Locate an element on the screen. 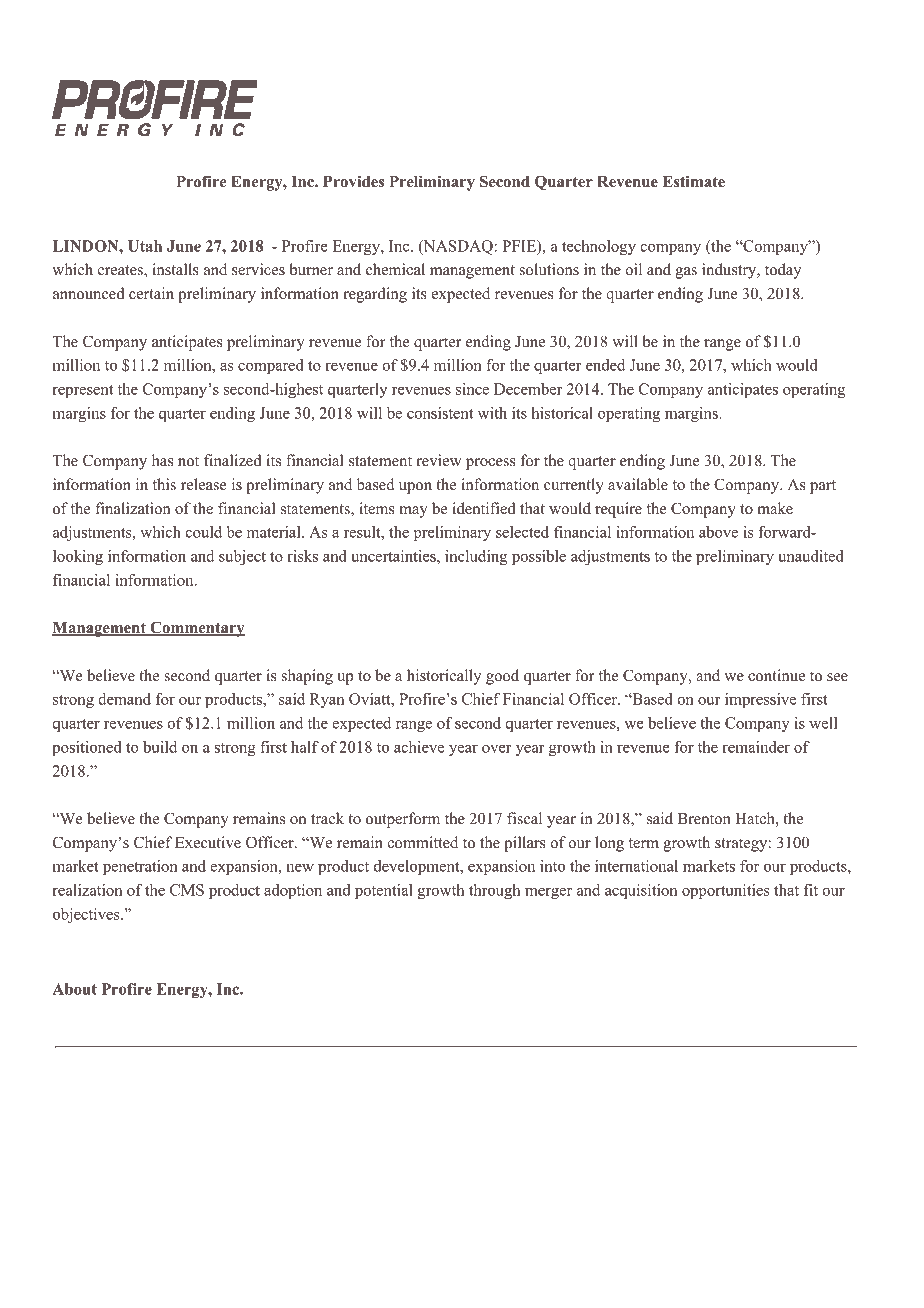 Image resolution: width=924 pixels, height=1308 pixels. including is located at coordinates (476, 557).
